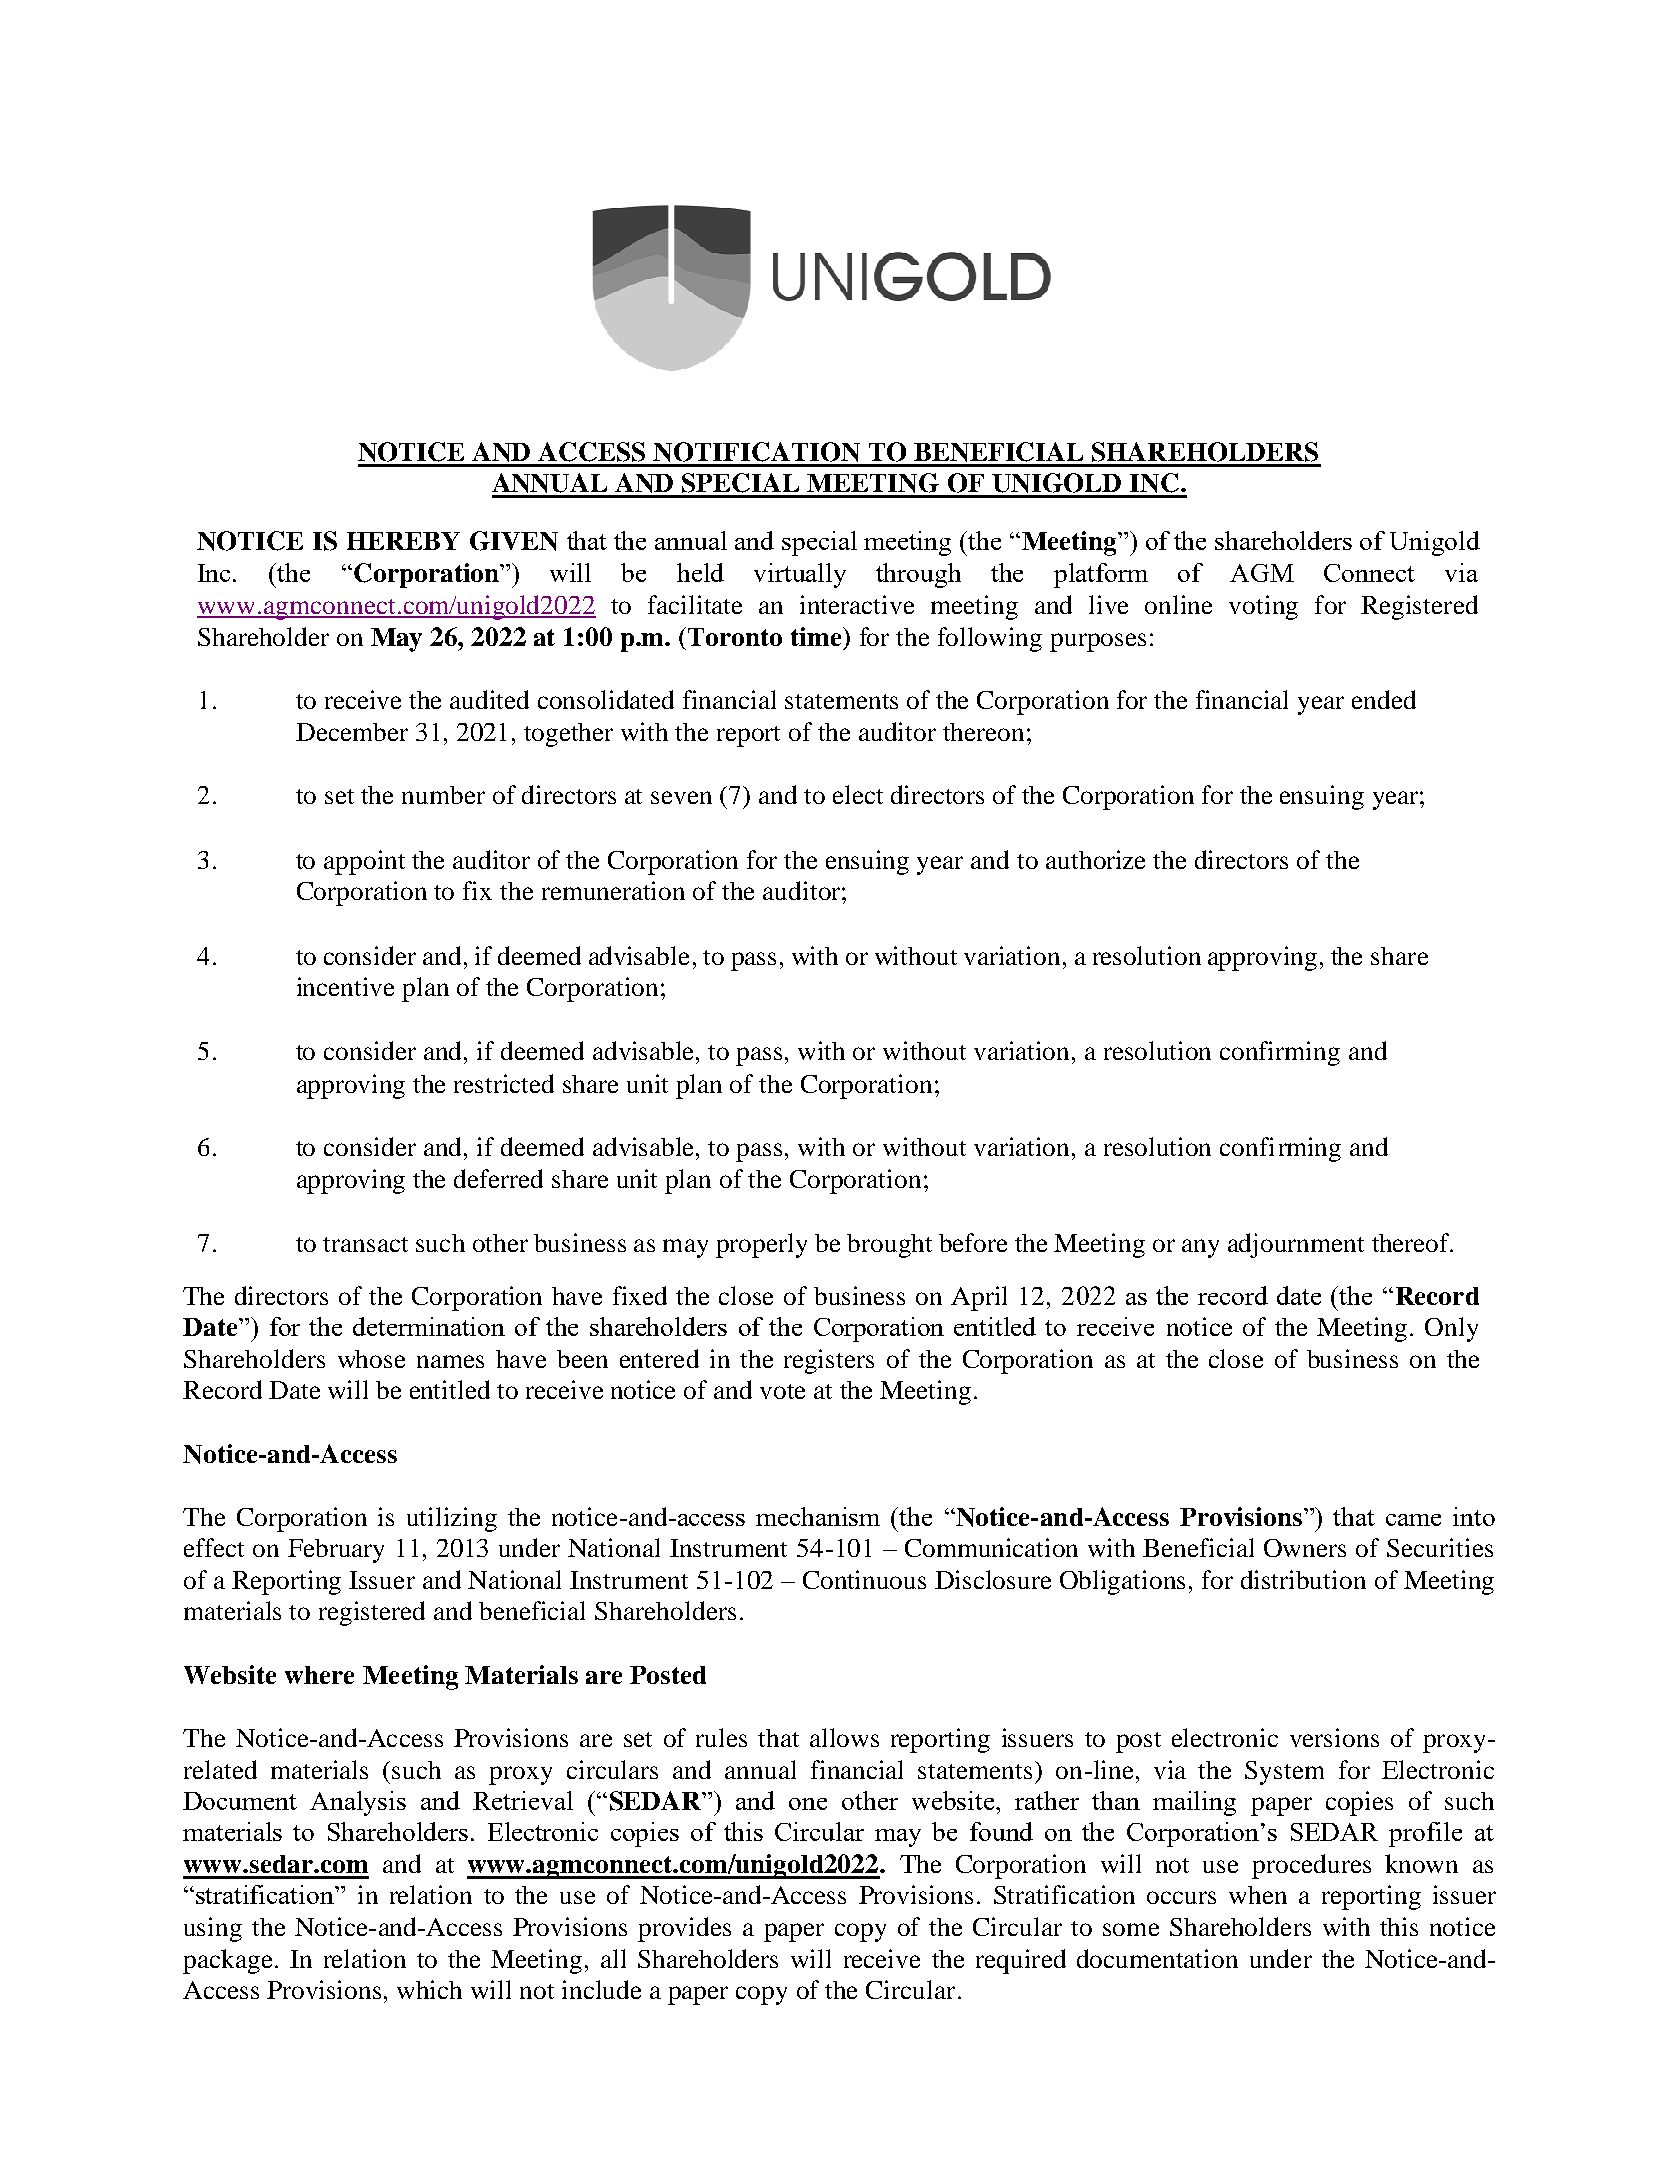  Describe the element at coordinates (403, 541) in the screenshot. I see `HEREBY` at that location.
